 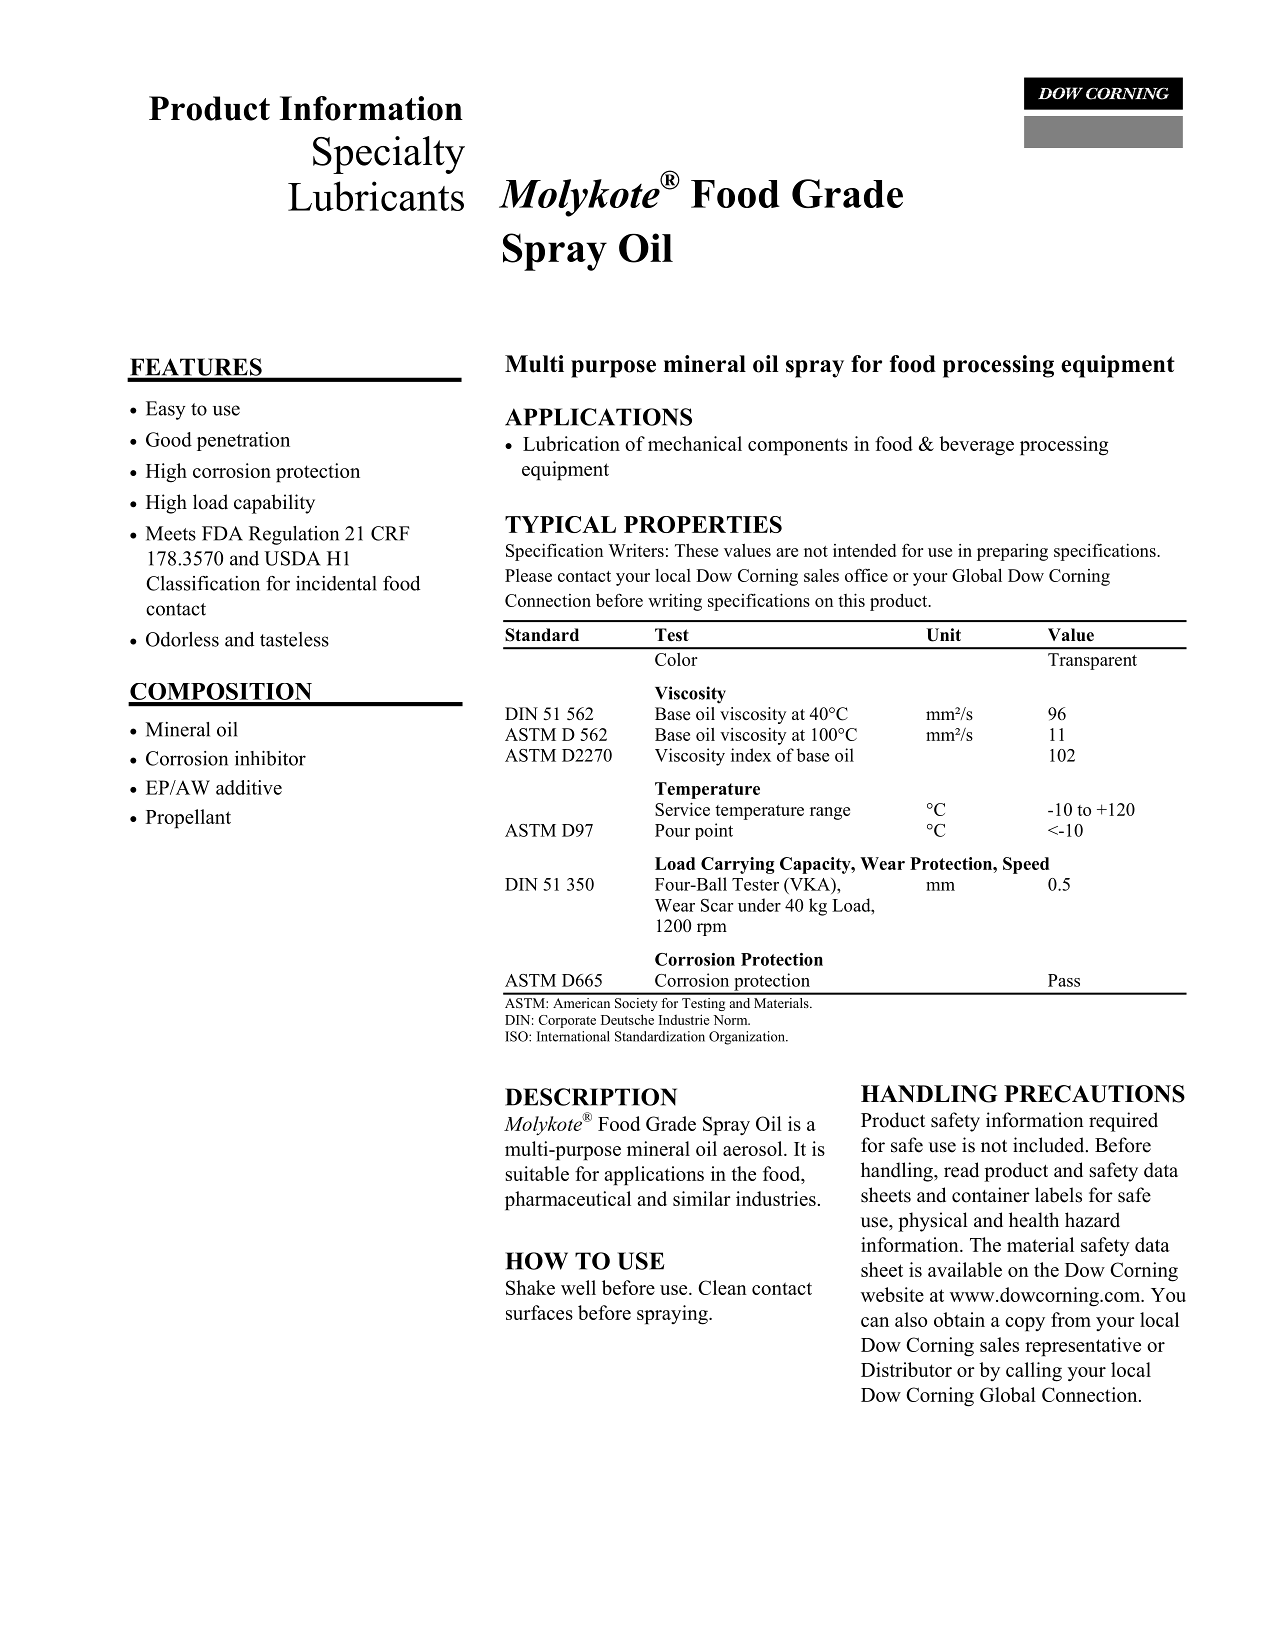 What do you see at coordinates (270, 758) in the image?
I see `inhibitor` at bounding box center [270, 758].
